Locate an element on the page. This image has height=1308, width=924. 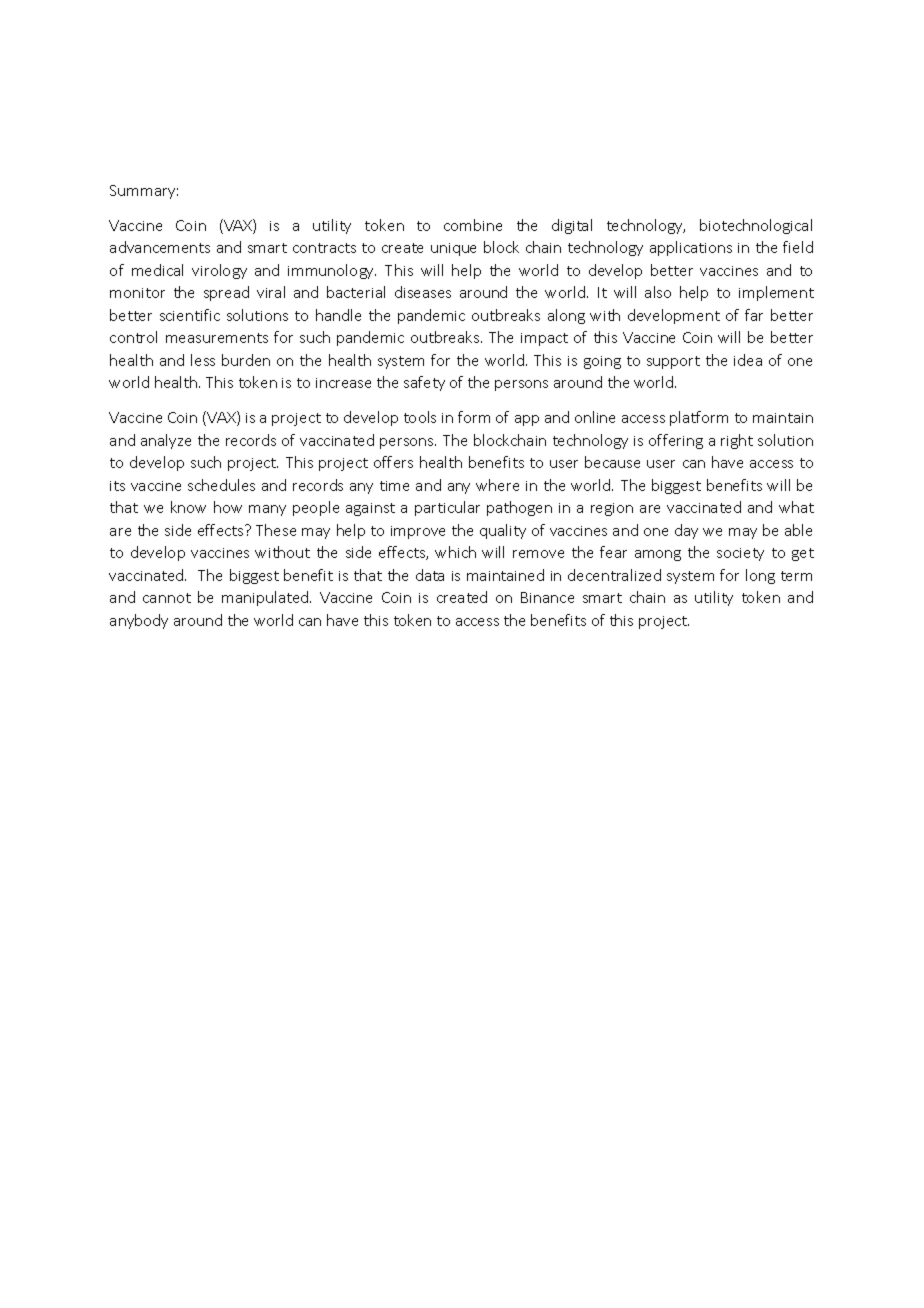
analyze is located at coordinates (166, 441).
